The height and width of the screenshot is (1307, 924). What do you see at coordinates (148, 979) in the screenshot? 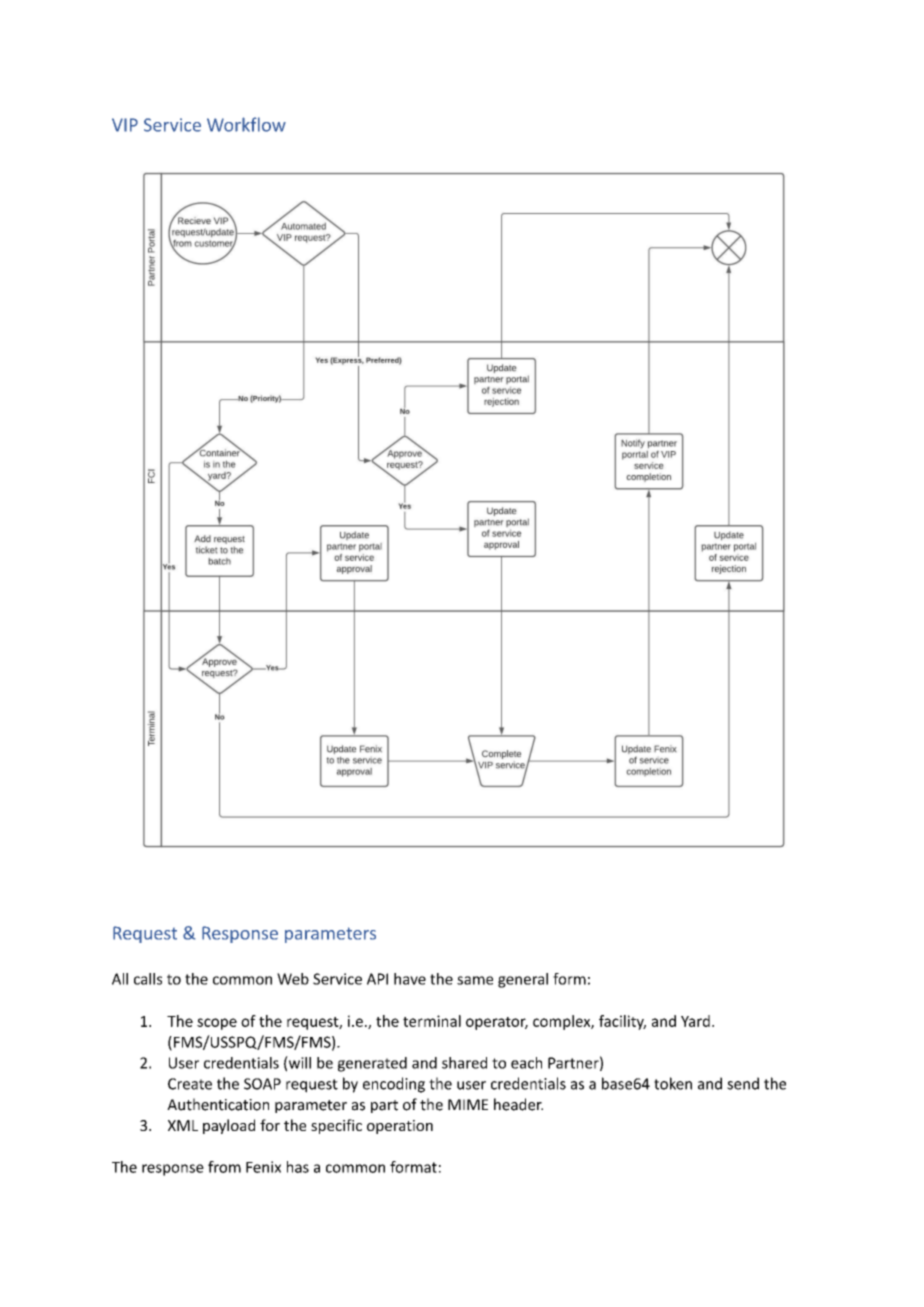
I see `calls` at bounding box center [148, 979].
